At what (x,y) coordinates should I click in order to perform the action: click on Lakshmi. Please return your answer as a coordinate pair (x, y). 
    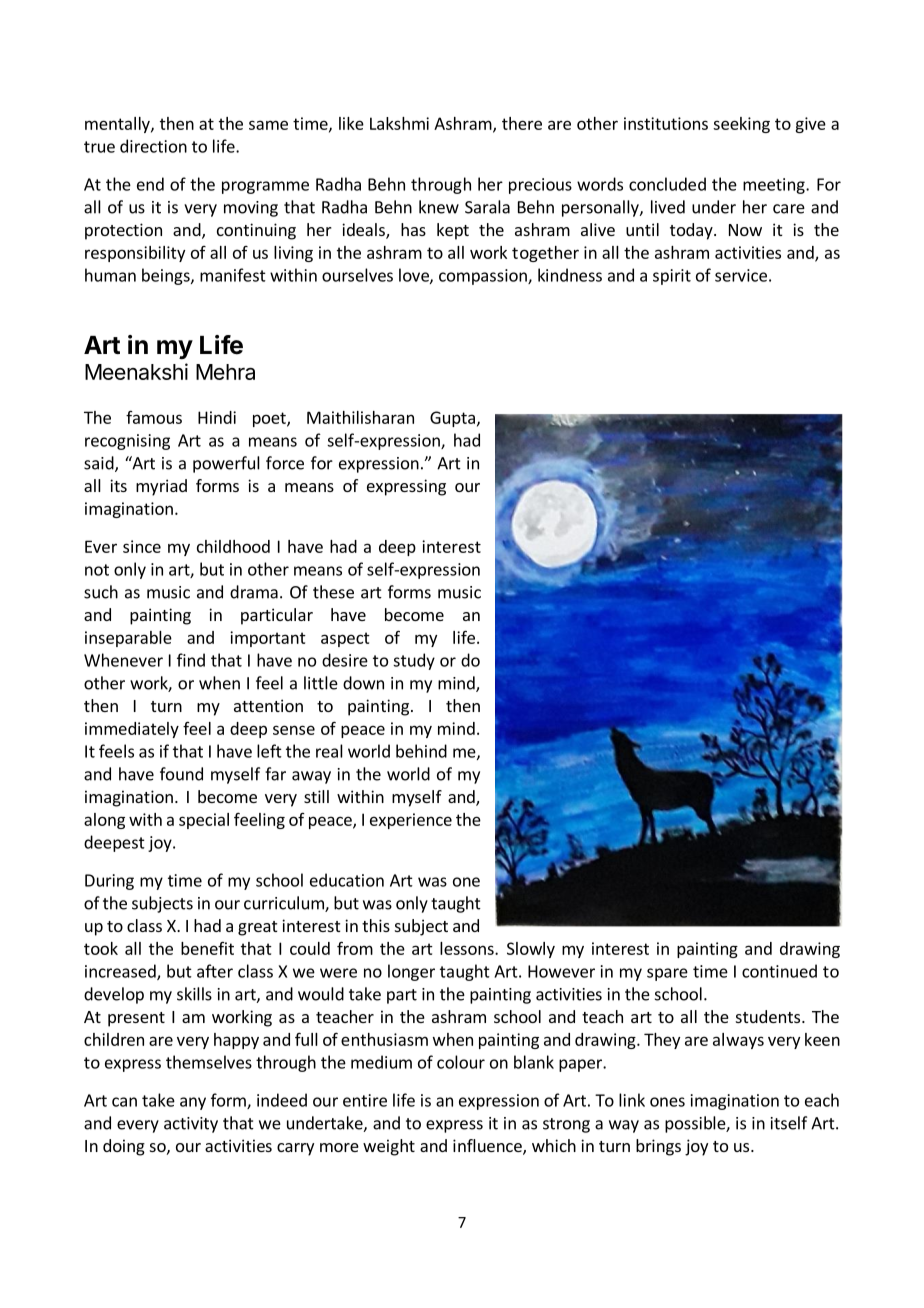
    Looking at the image, I should click on (399, 123).
